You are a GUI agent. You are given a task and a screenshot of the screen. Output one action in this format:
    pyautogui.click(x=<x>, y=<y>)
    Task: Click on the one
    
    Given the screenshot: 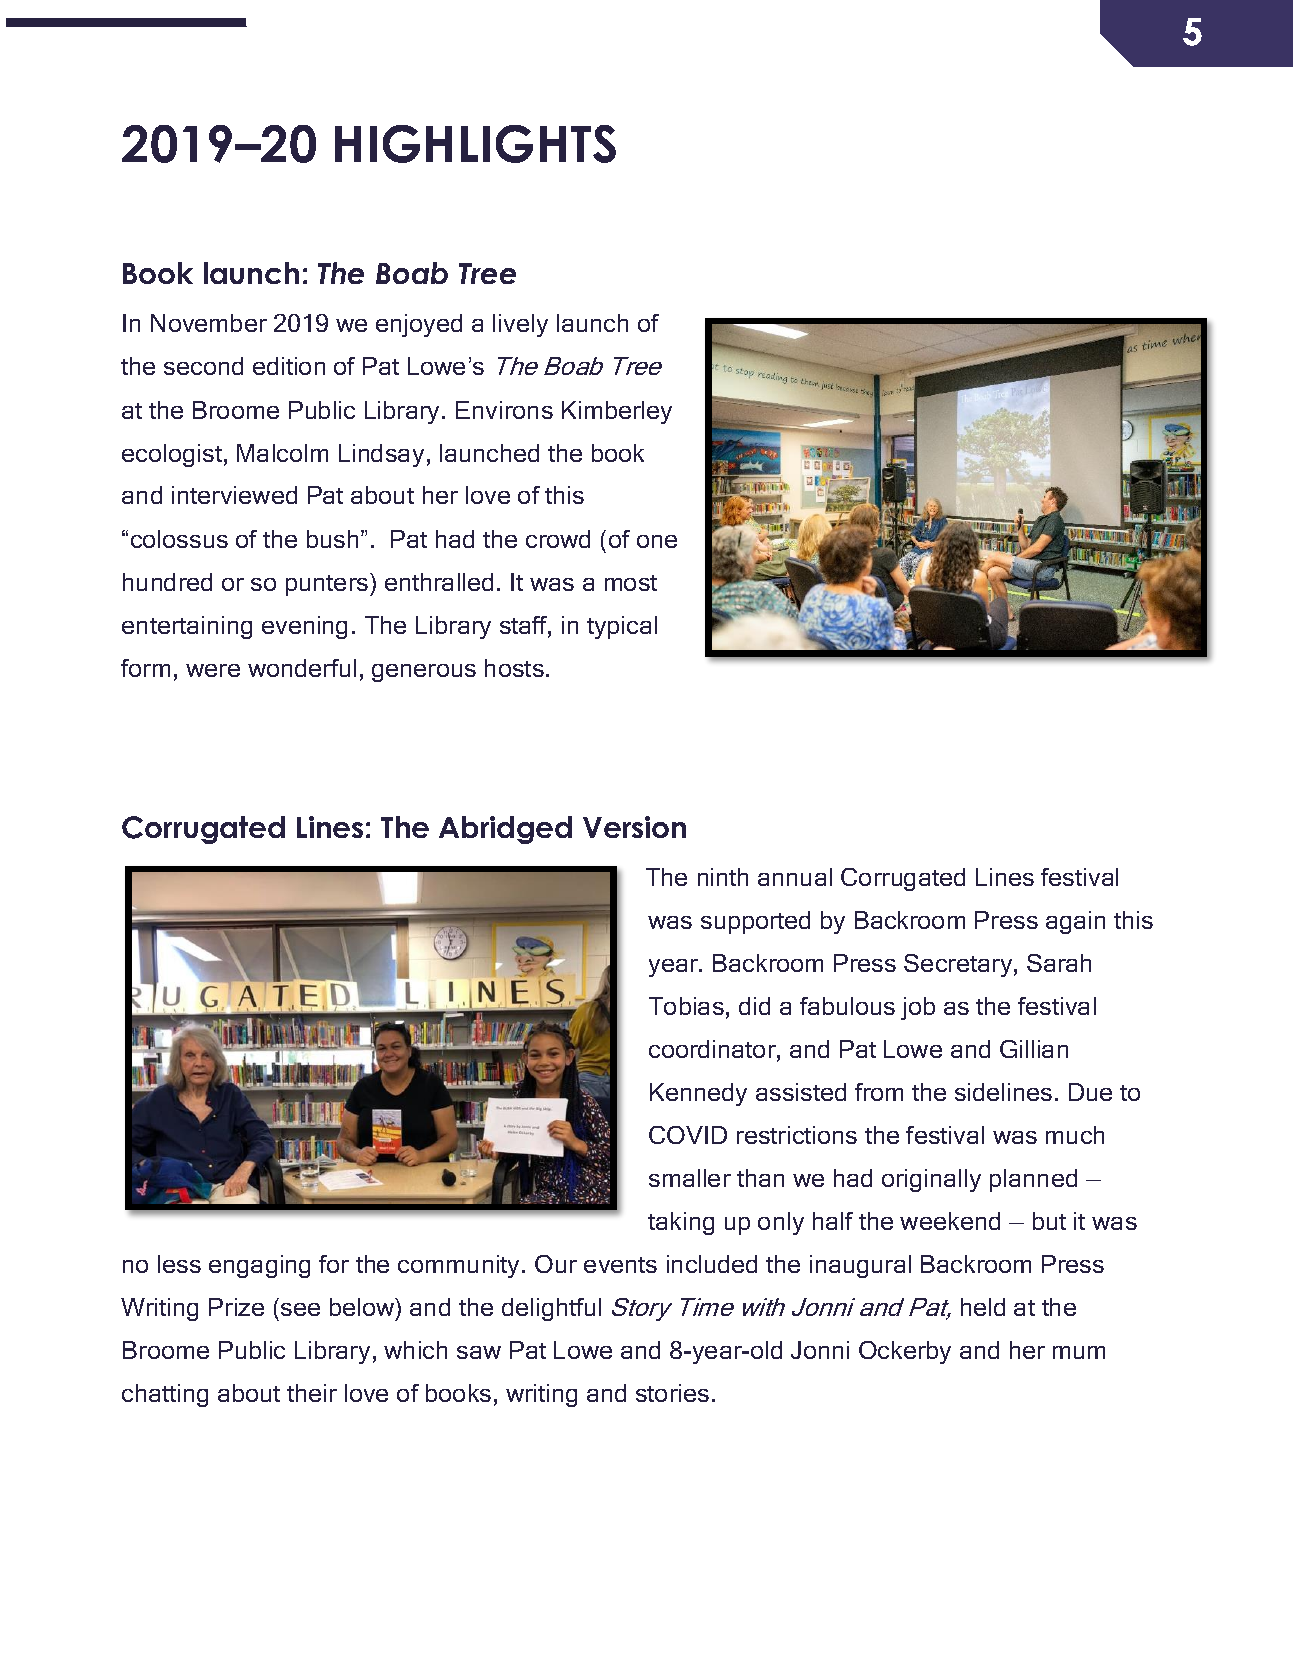 What is the action you would take?
    pyautogui.click(x=657, y=541)
